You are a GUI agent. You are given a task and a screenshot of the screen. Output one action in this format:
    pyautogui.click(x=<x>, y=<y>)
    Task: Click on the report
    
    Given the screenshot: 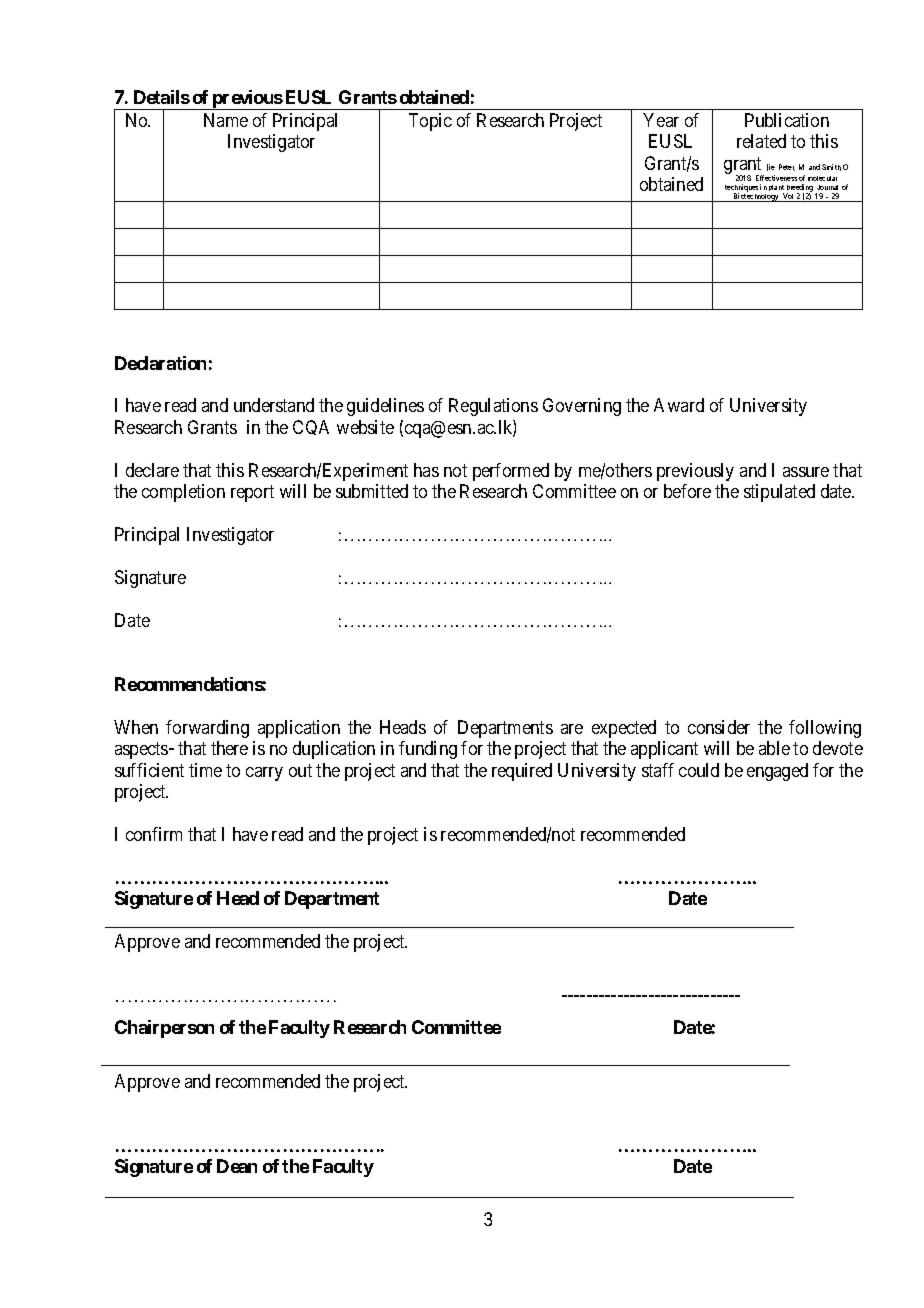 What is the action you would take?
    pyautogui.click(x=252, y=493)
